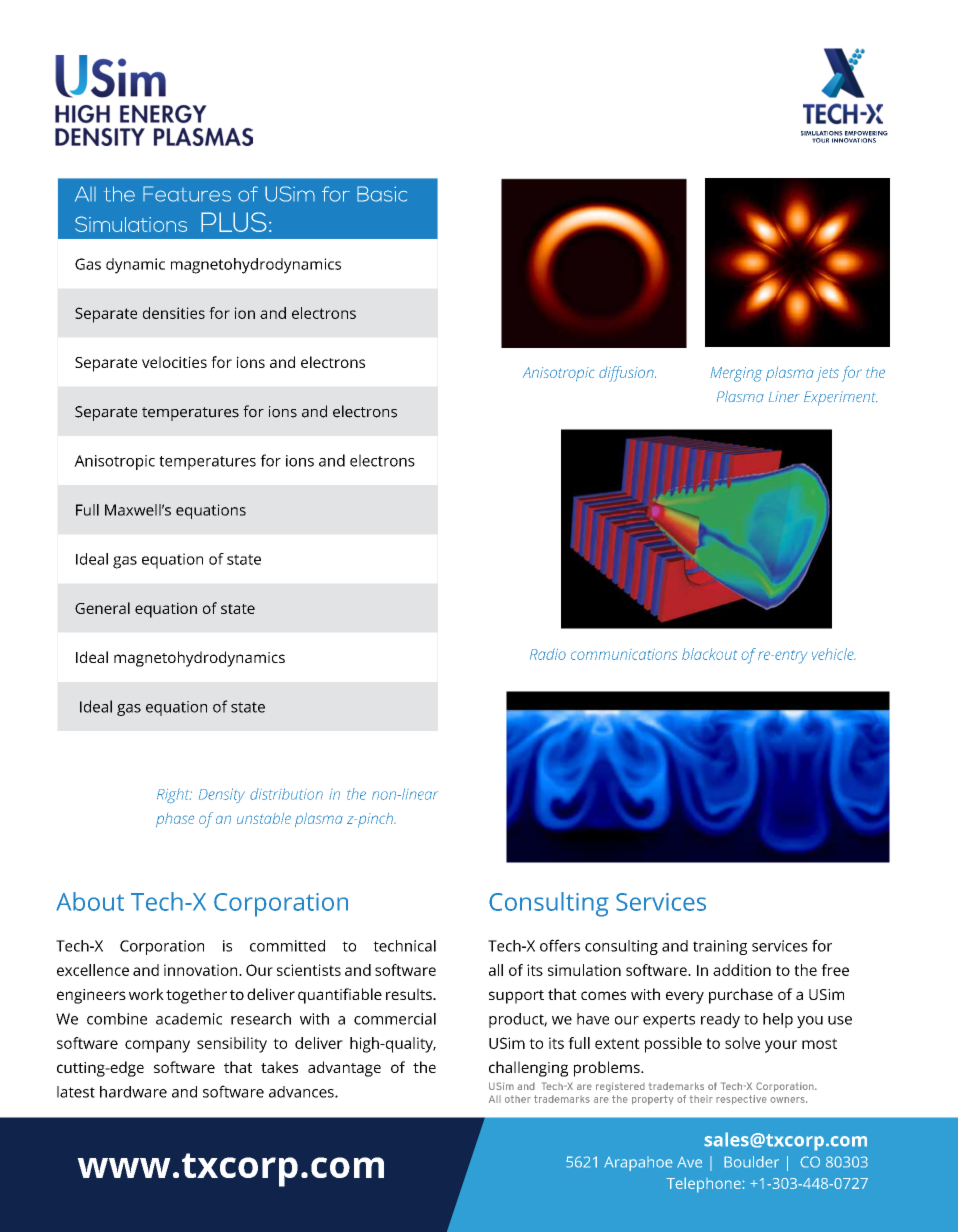 This screenshot has width=958, height=1232. What do you see at coordinates (720, 947) in the screenshot?
I see `training` at bounding box center [720, 947].
